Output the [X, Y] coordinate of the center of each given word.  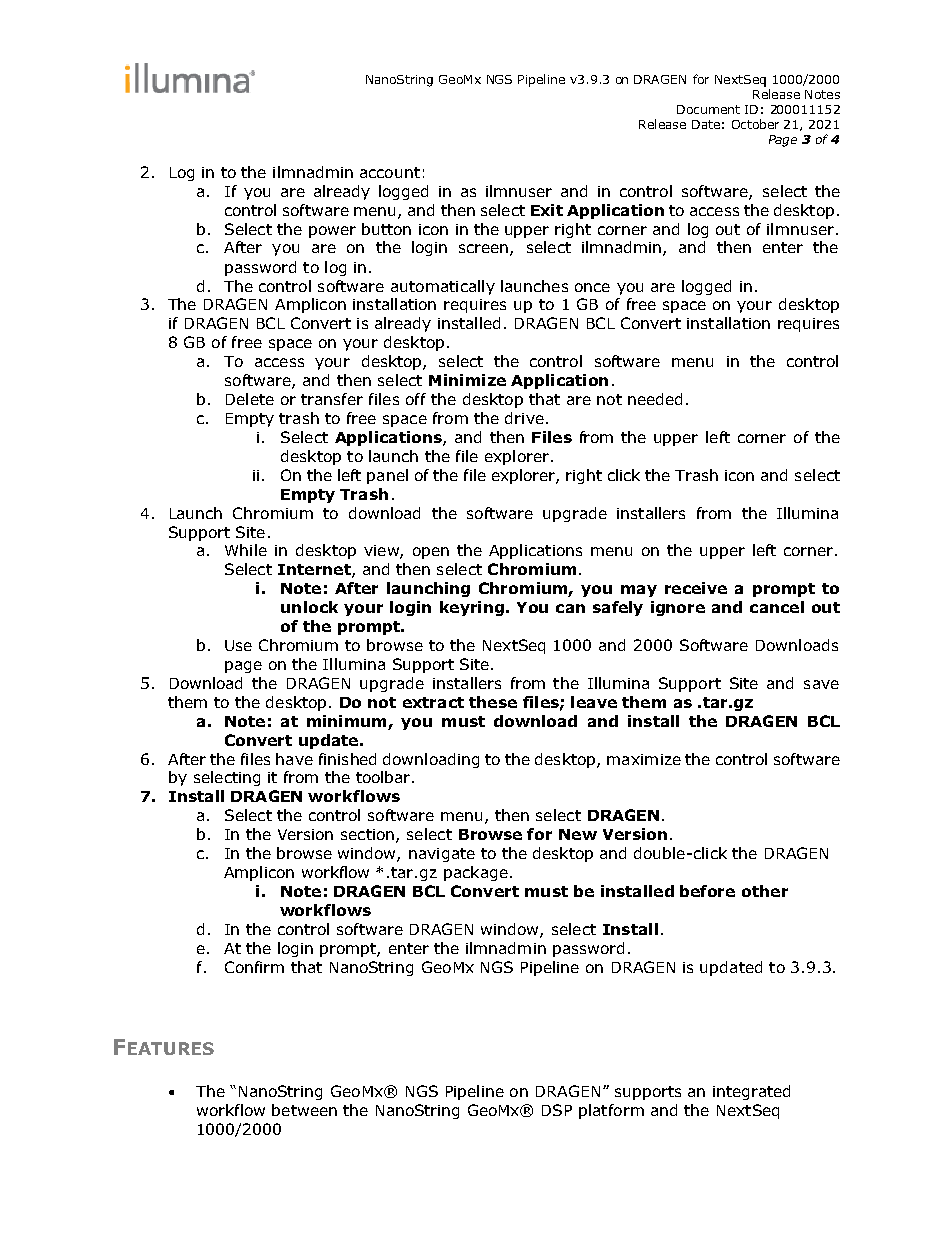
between [304, 1110]
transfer [332, 399]
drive [524, 418]
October [755, 124]
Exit [547, 210]
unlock [309, 607]
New [578, 834]
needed [655, 399]
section [367, 834]
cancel [777, 607]
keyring [472, 608]
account [390, 172]
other [765, 891]
